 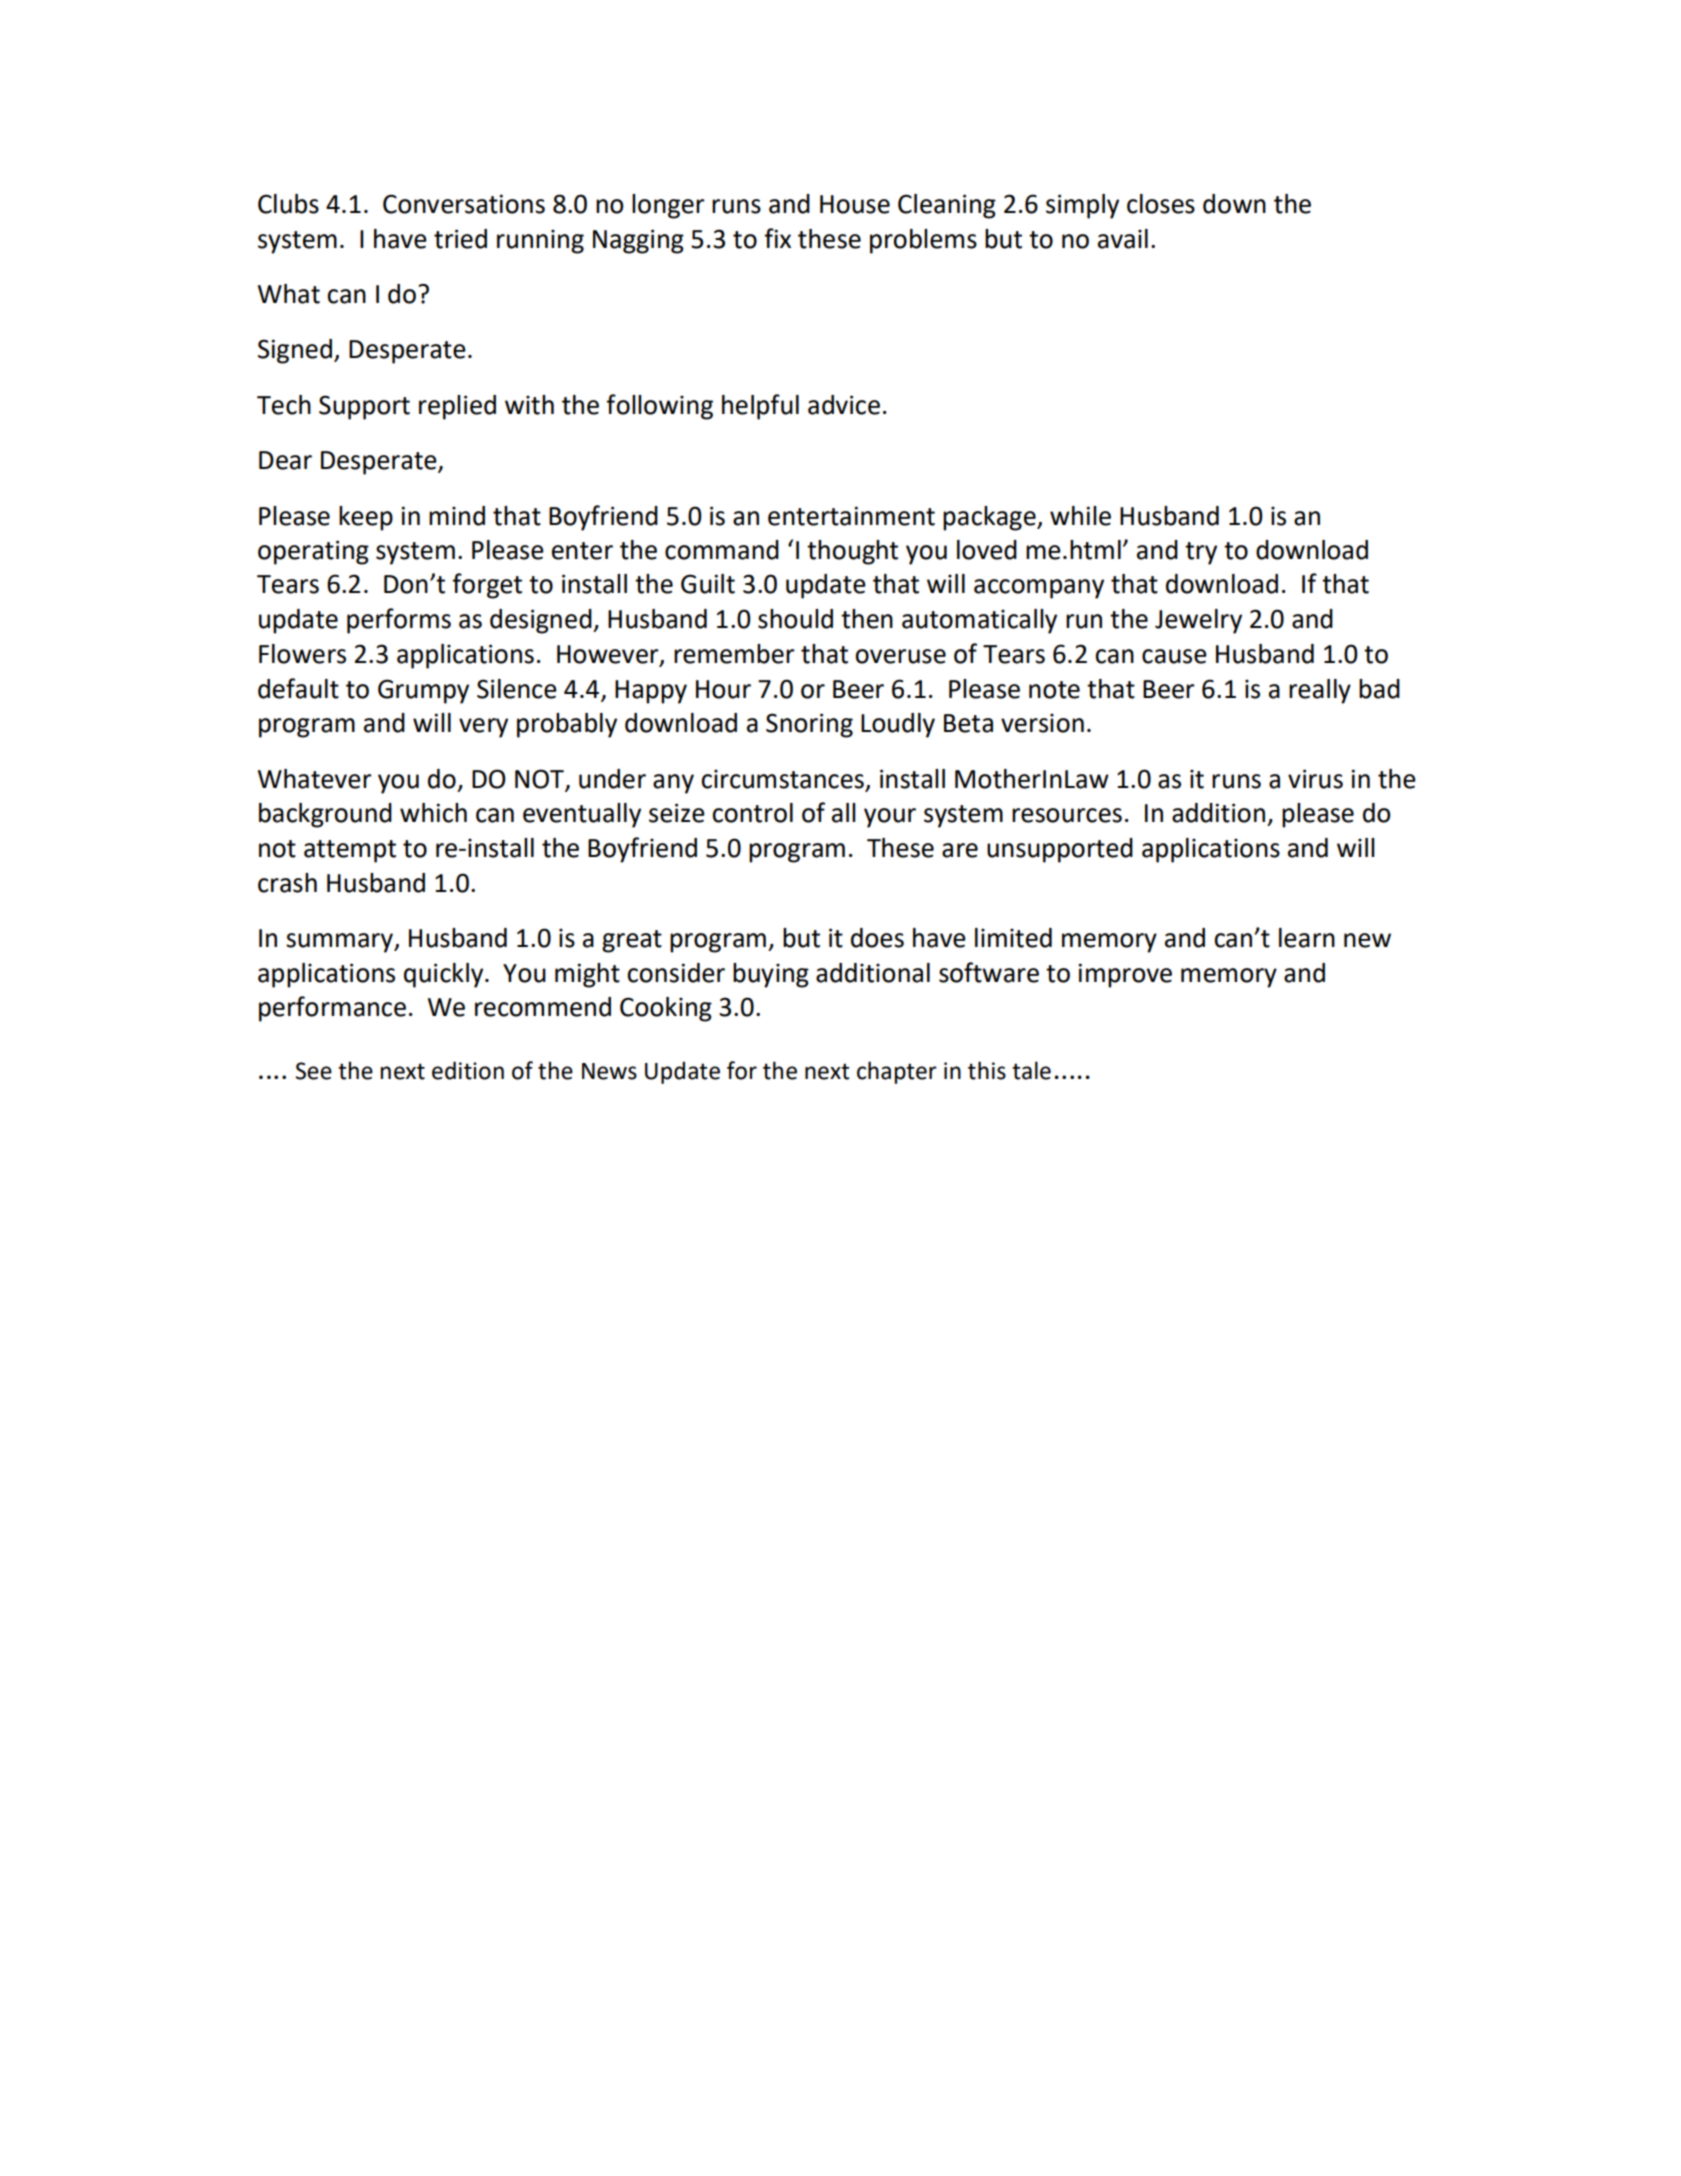 What do you see at coordinates (399, 621) in the screenshot?
I see `performs` at bounding box center [399, 621].
